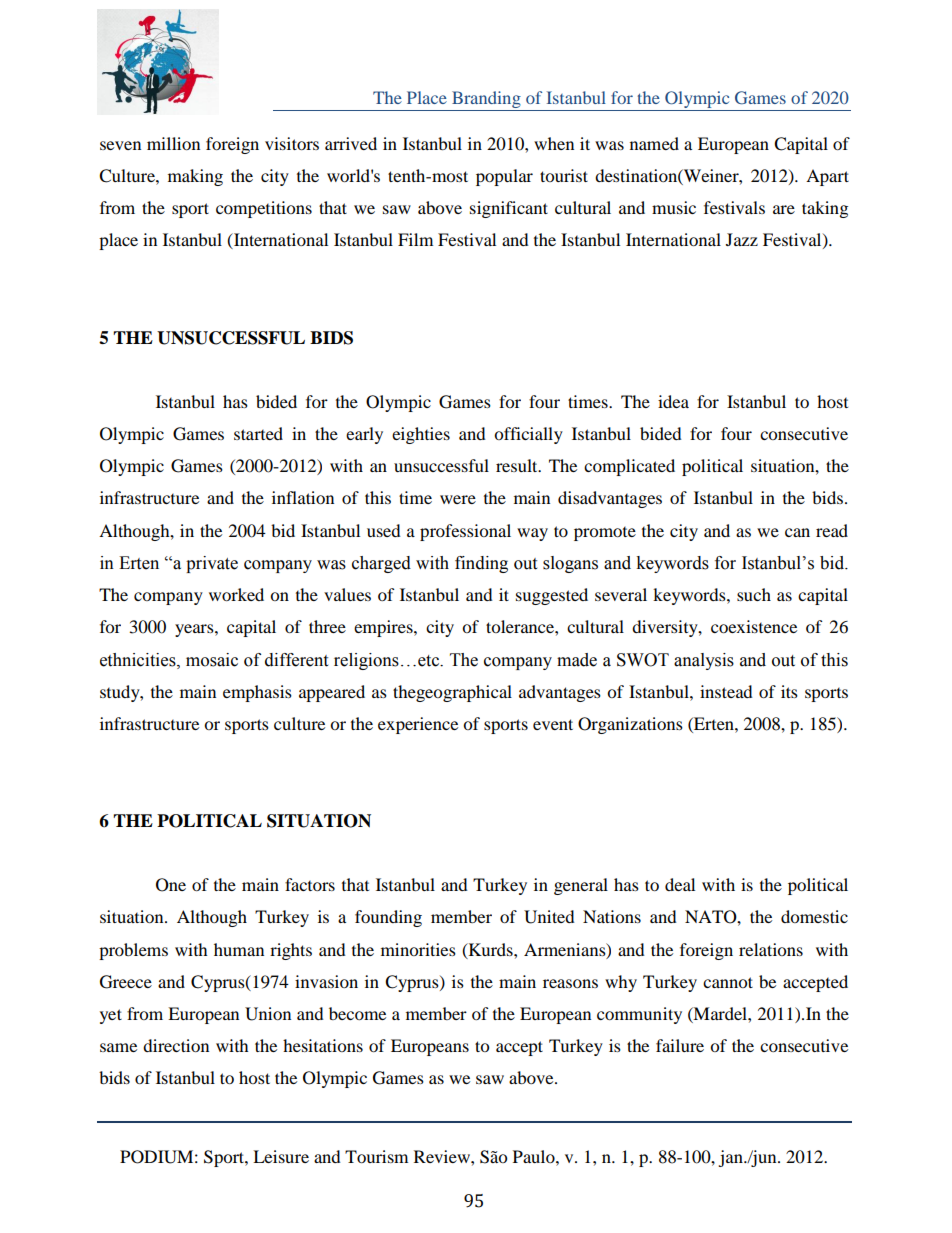 This screenshot has height=1233, width=952. What do you see at coordinates (680, 884) in the screenshot?
I see `deal` at bounding box center [680, 884].
